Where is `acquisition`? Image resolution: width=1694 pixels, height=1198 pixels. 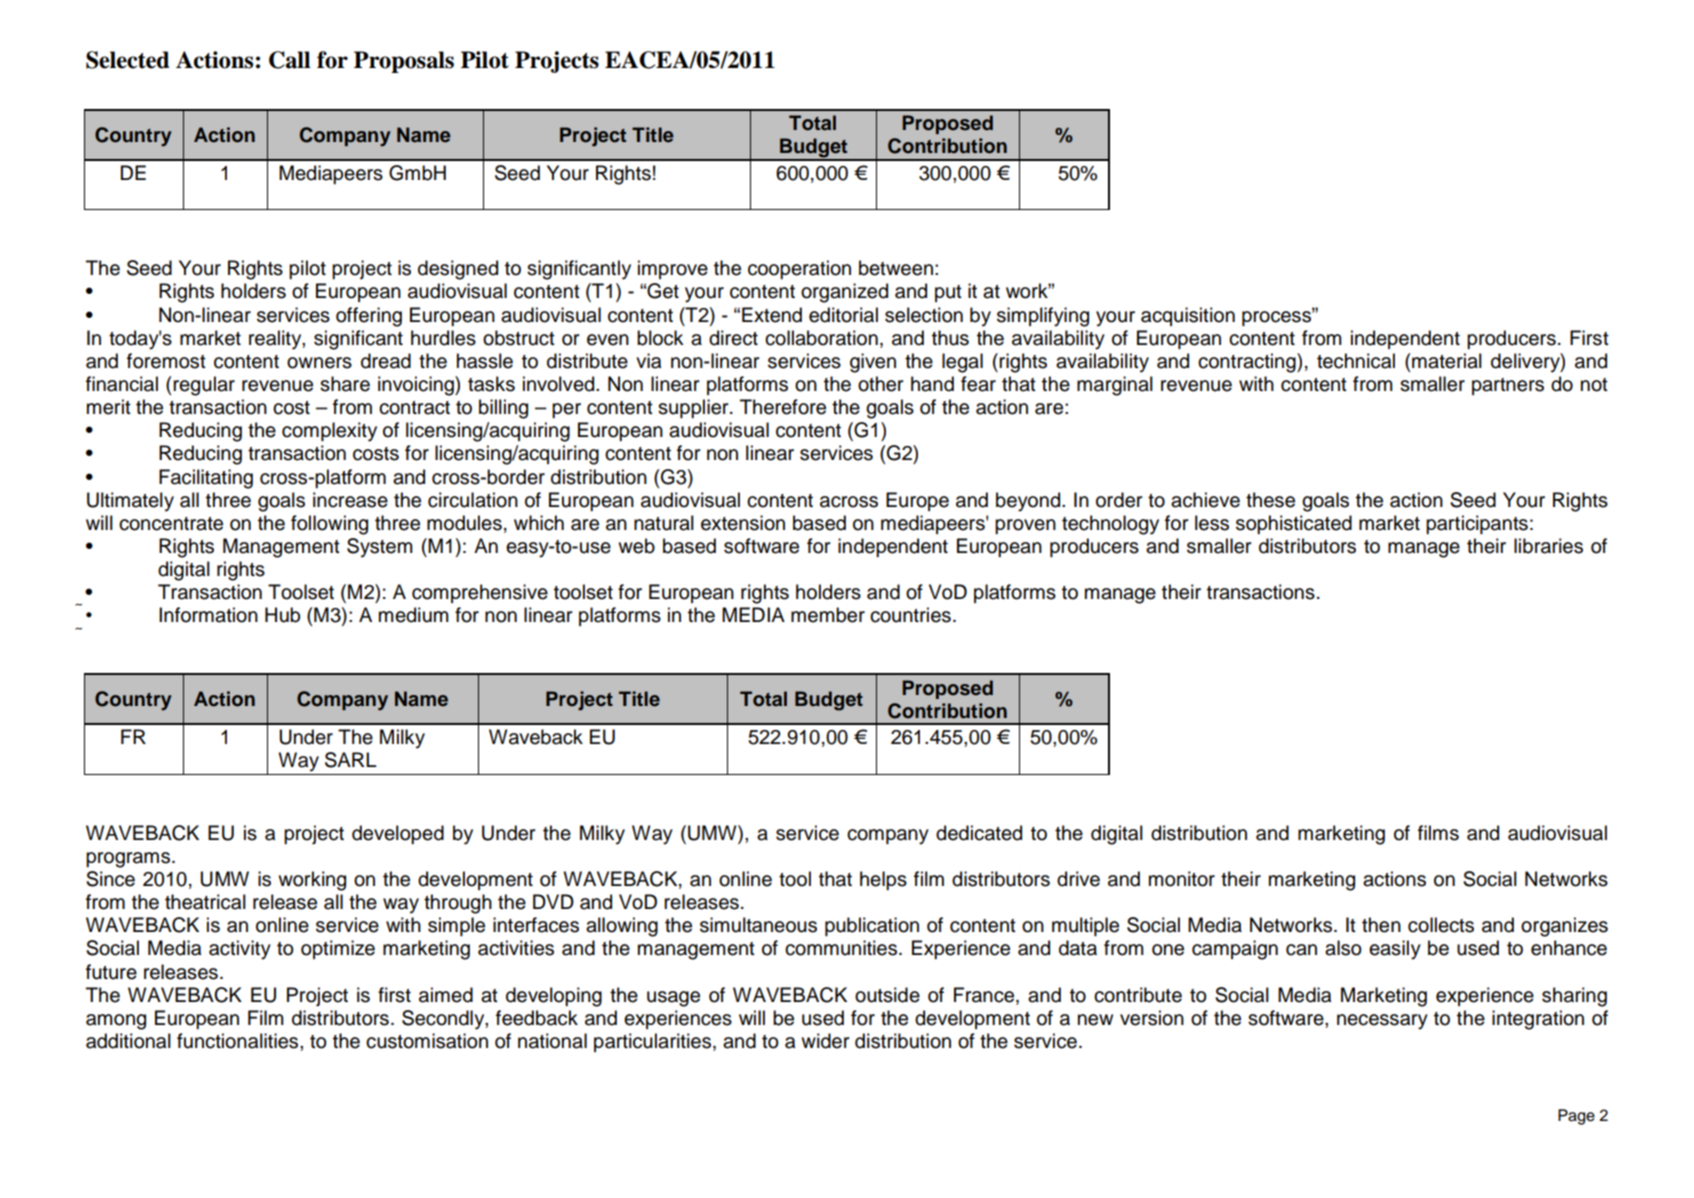
acquisition is located at coordinates (1188, 316).
